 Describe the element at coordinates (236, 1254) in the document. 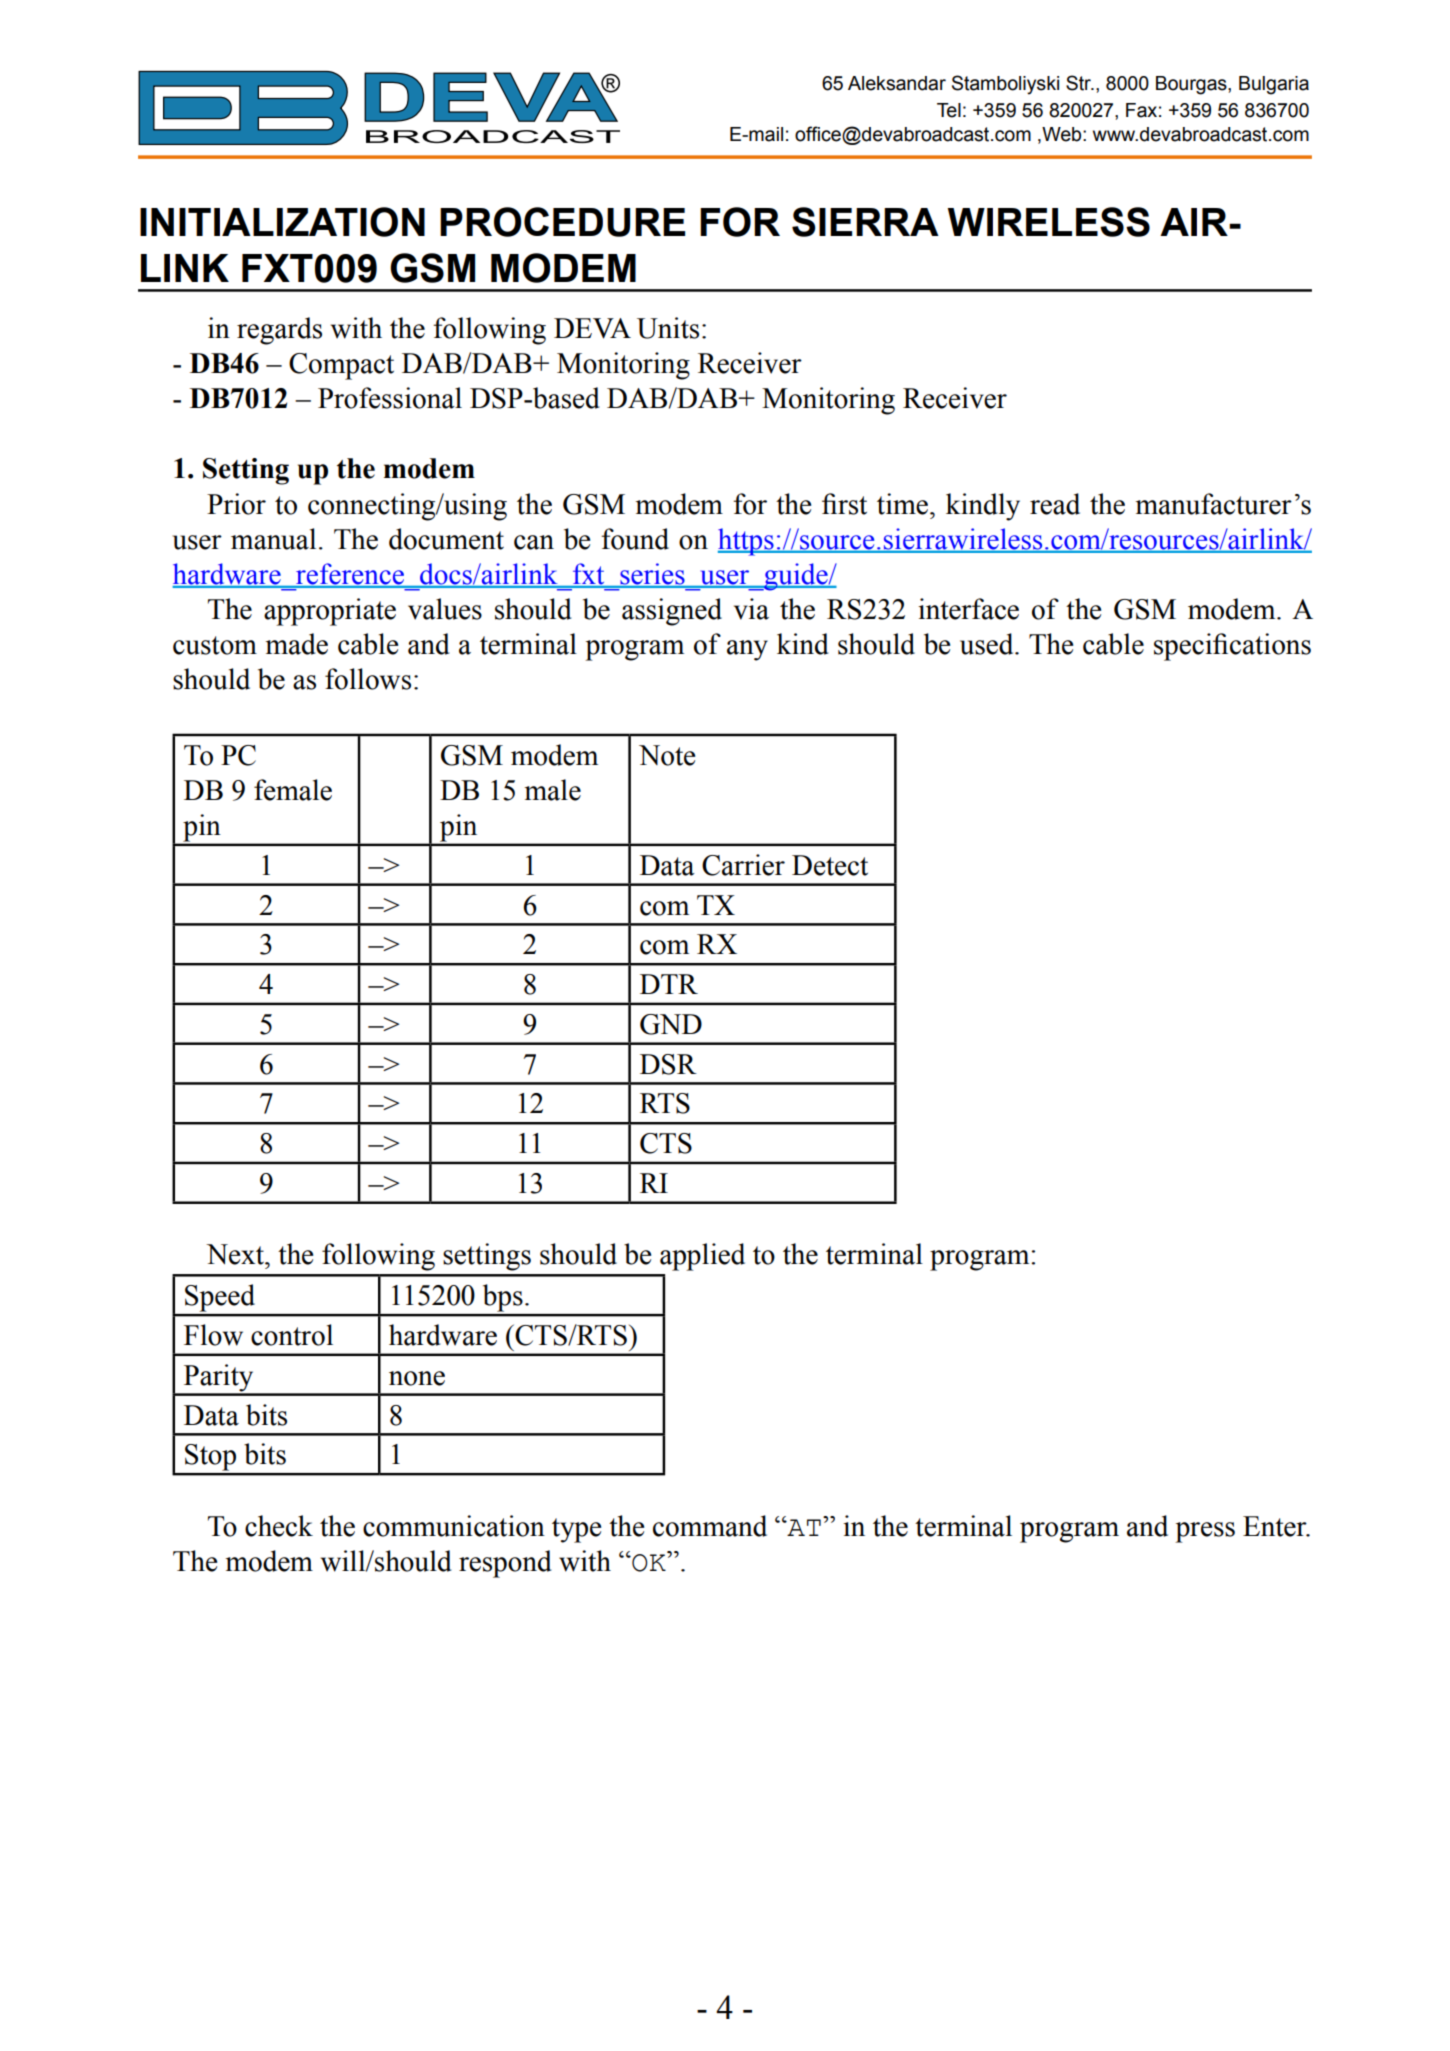

I see `Next` at that location.
